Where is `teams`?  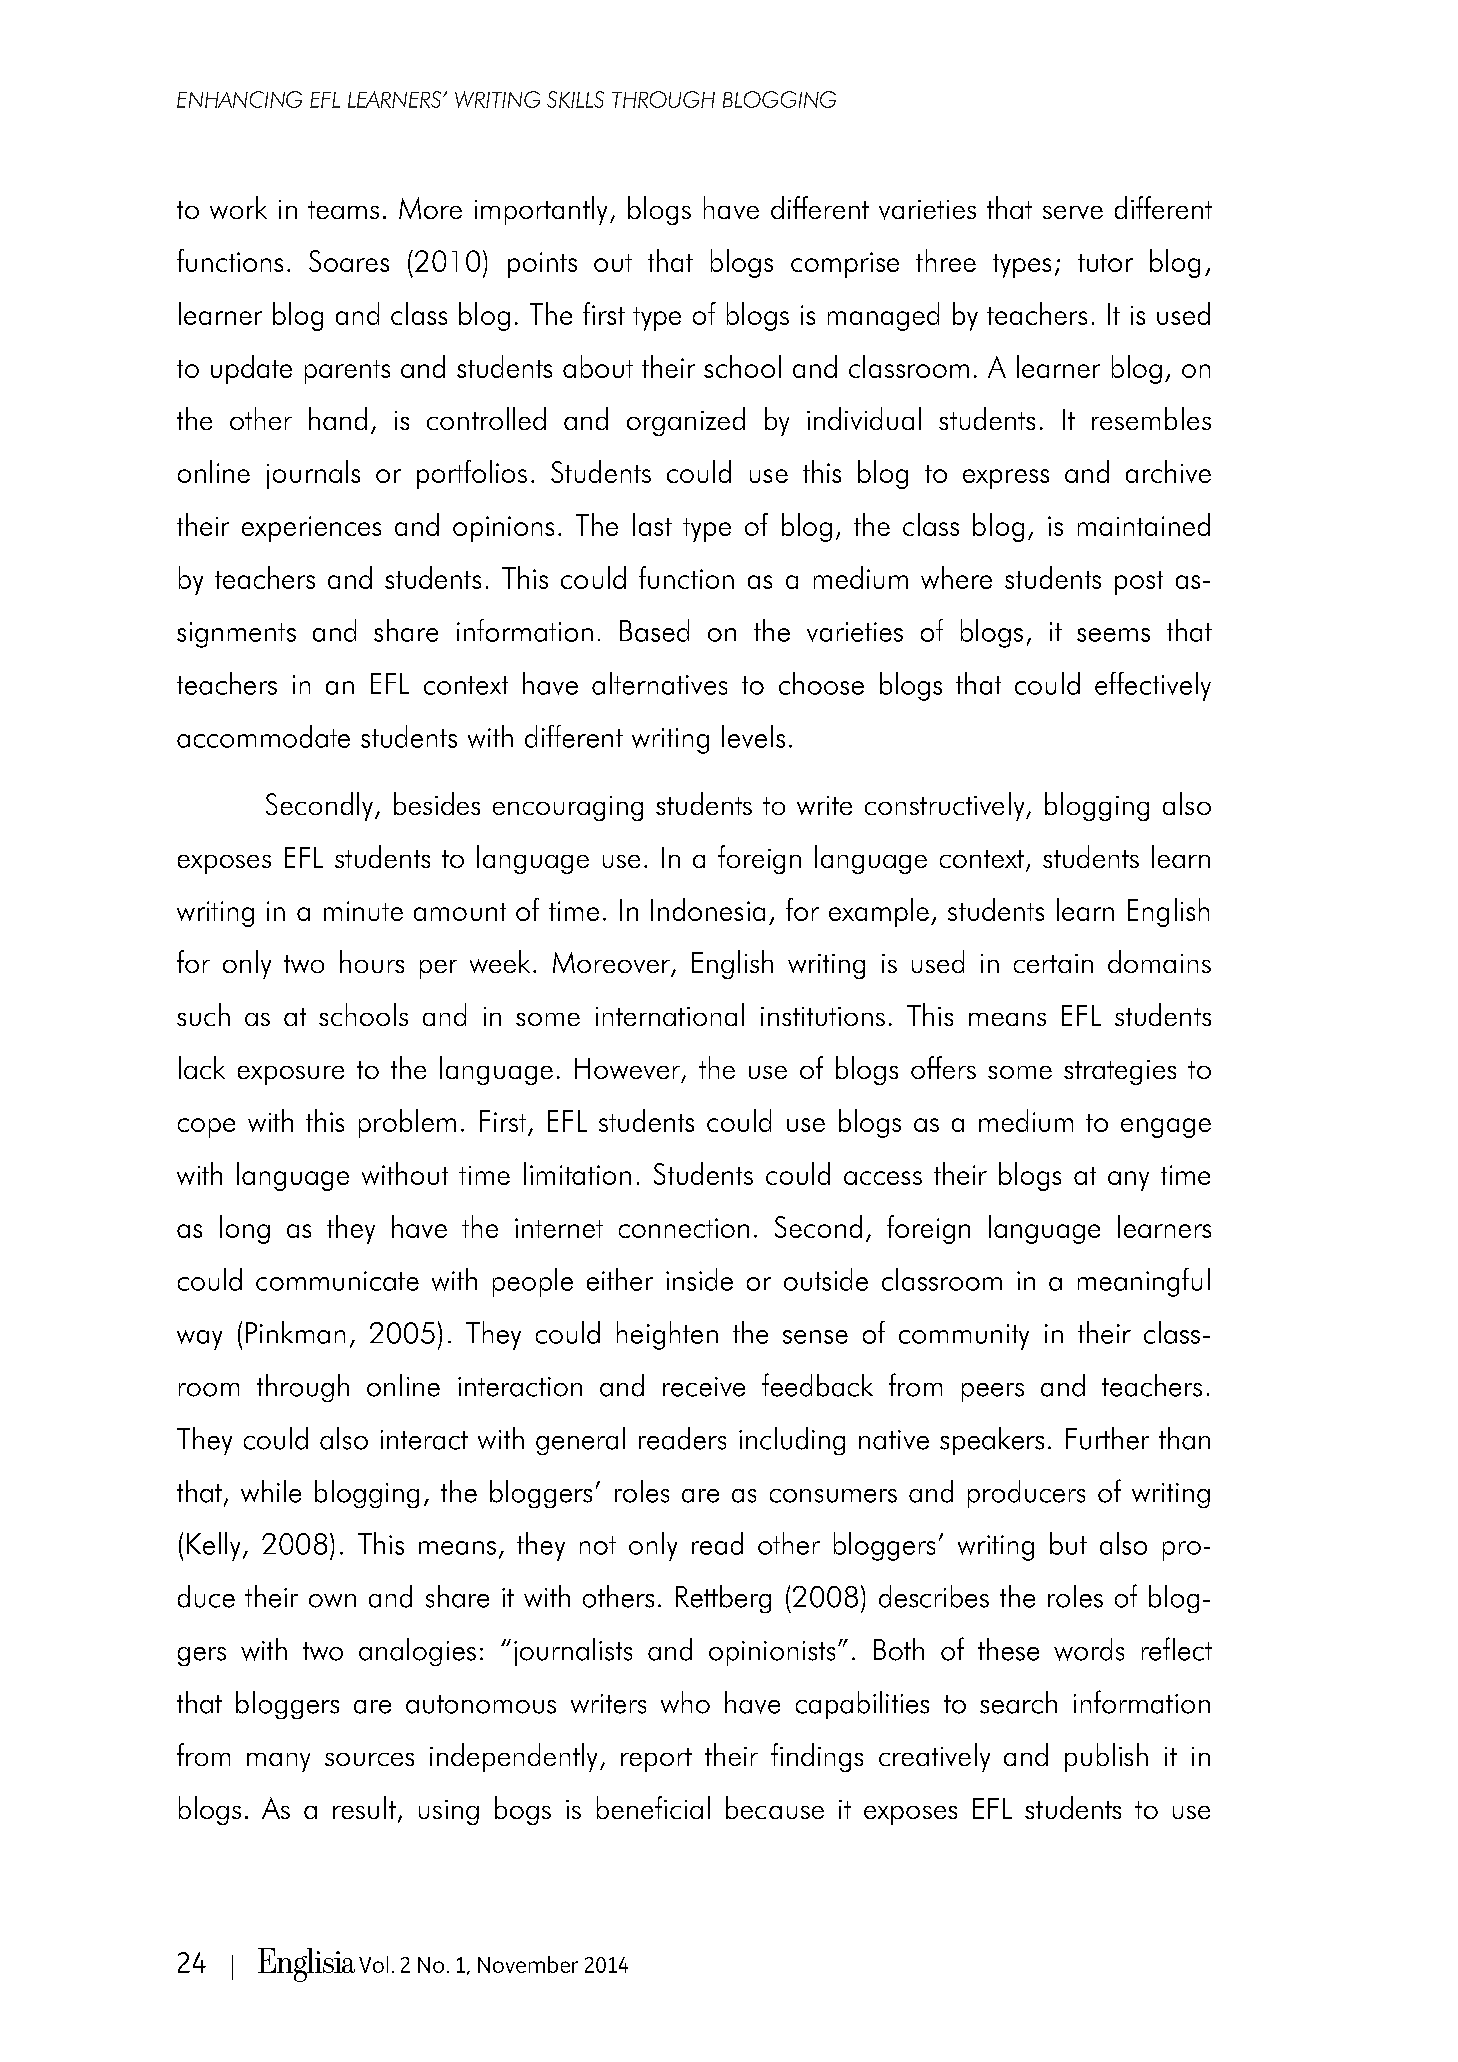 teams is located at coordinates (343, 210).
